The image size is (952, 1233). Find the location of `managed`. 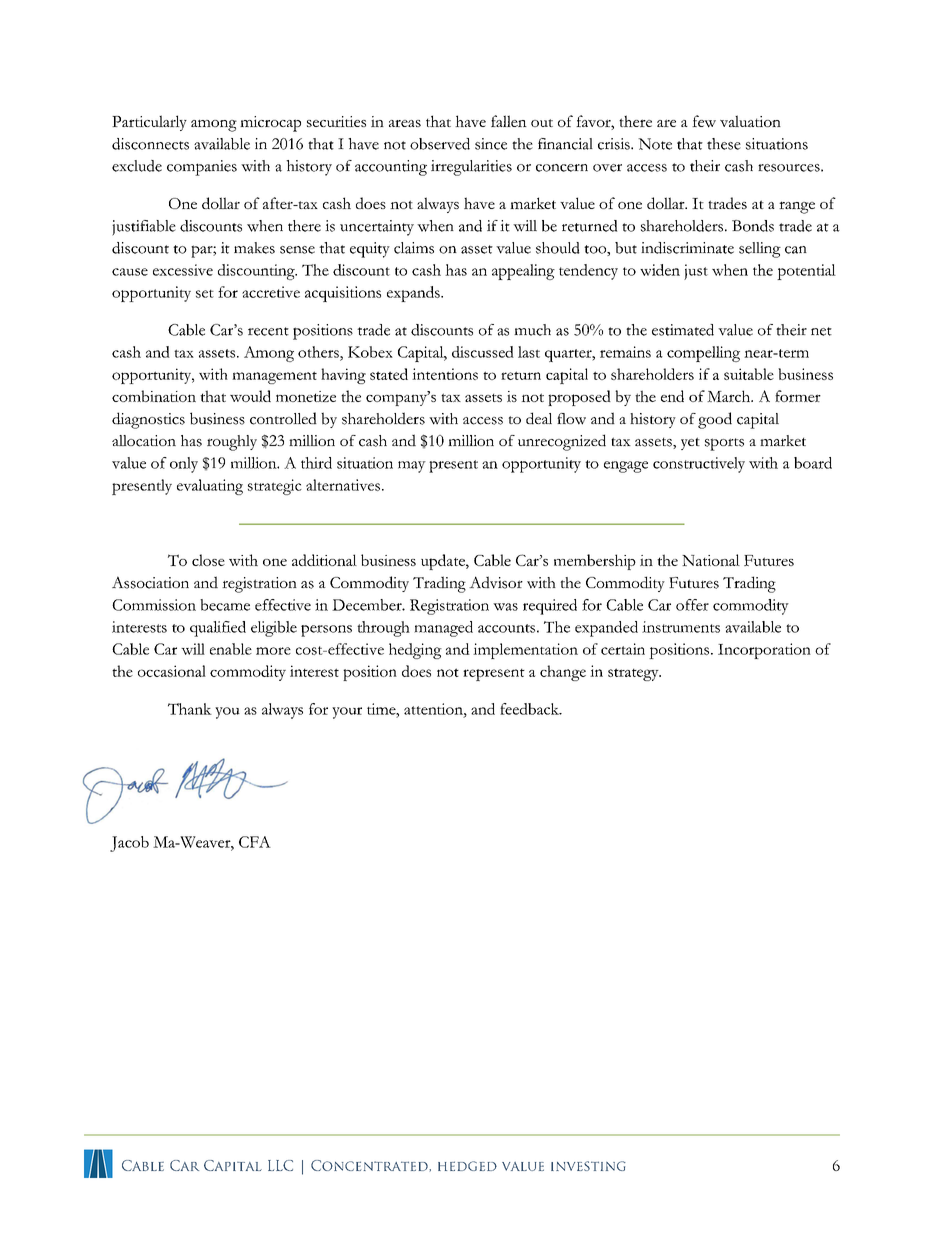

managed is located at coordinates (443, 629).
